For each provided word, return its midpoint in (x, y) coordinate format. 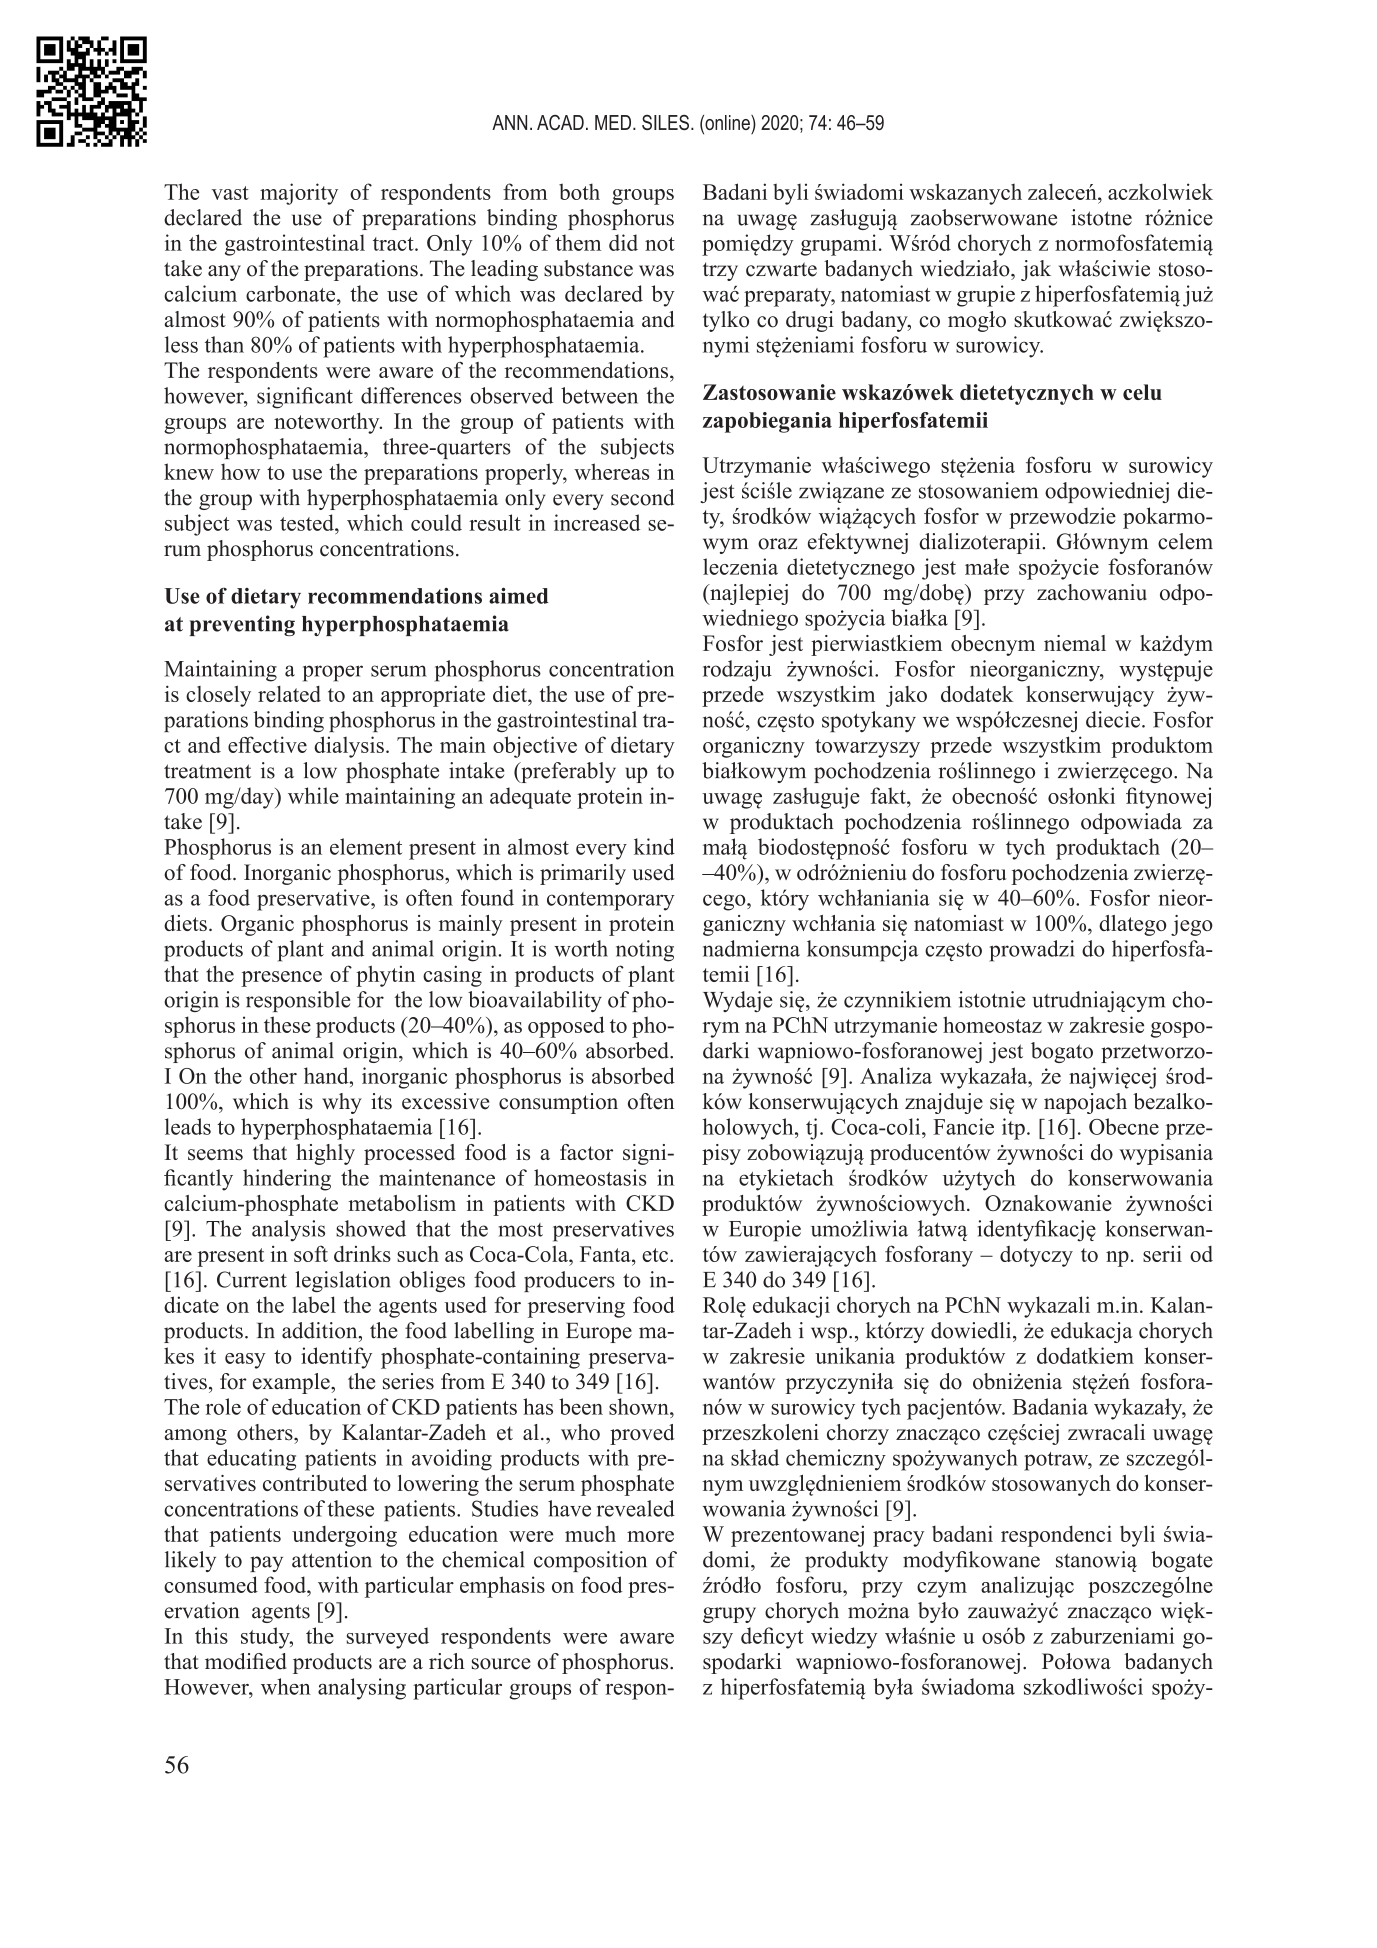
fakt (889, 795)
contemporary (611, 901)
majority (299, 194)
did (623, 242)
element (366, 846)
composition (590, 1561)
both (579, 191)
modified (245, 1661)
